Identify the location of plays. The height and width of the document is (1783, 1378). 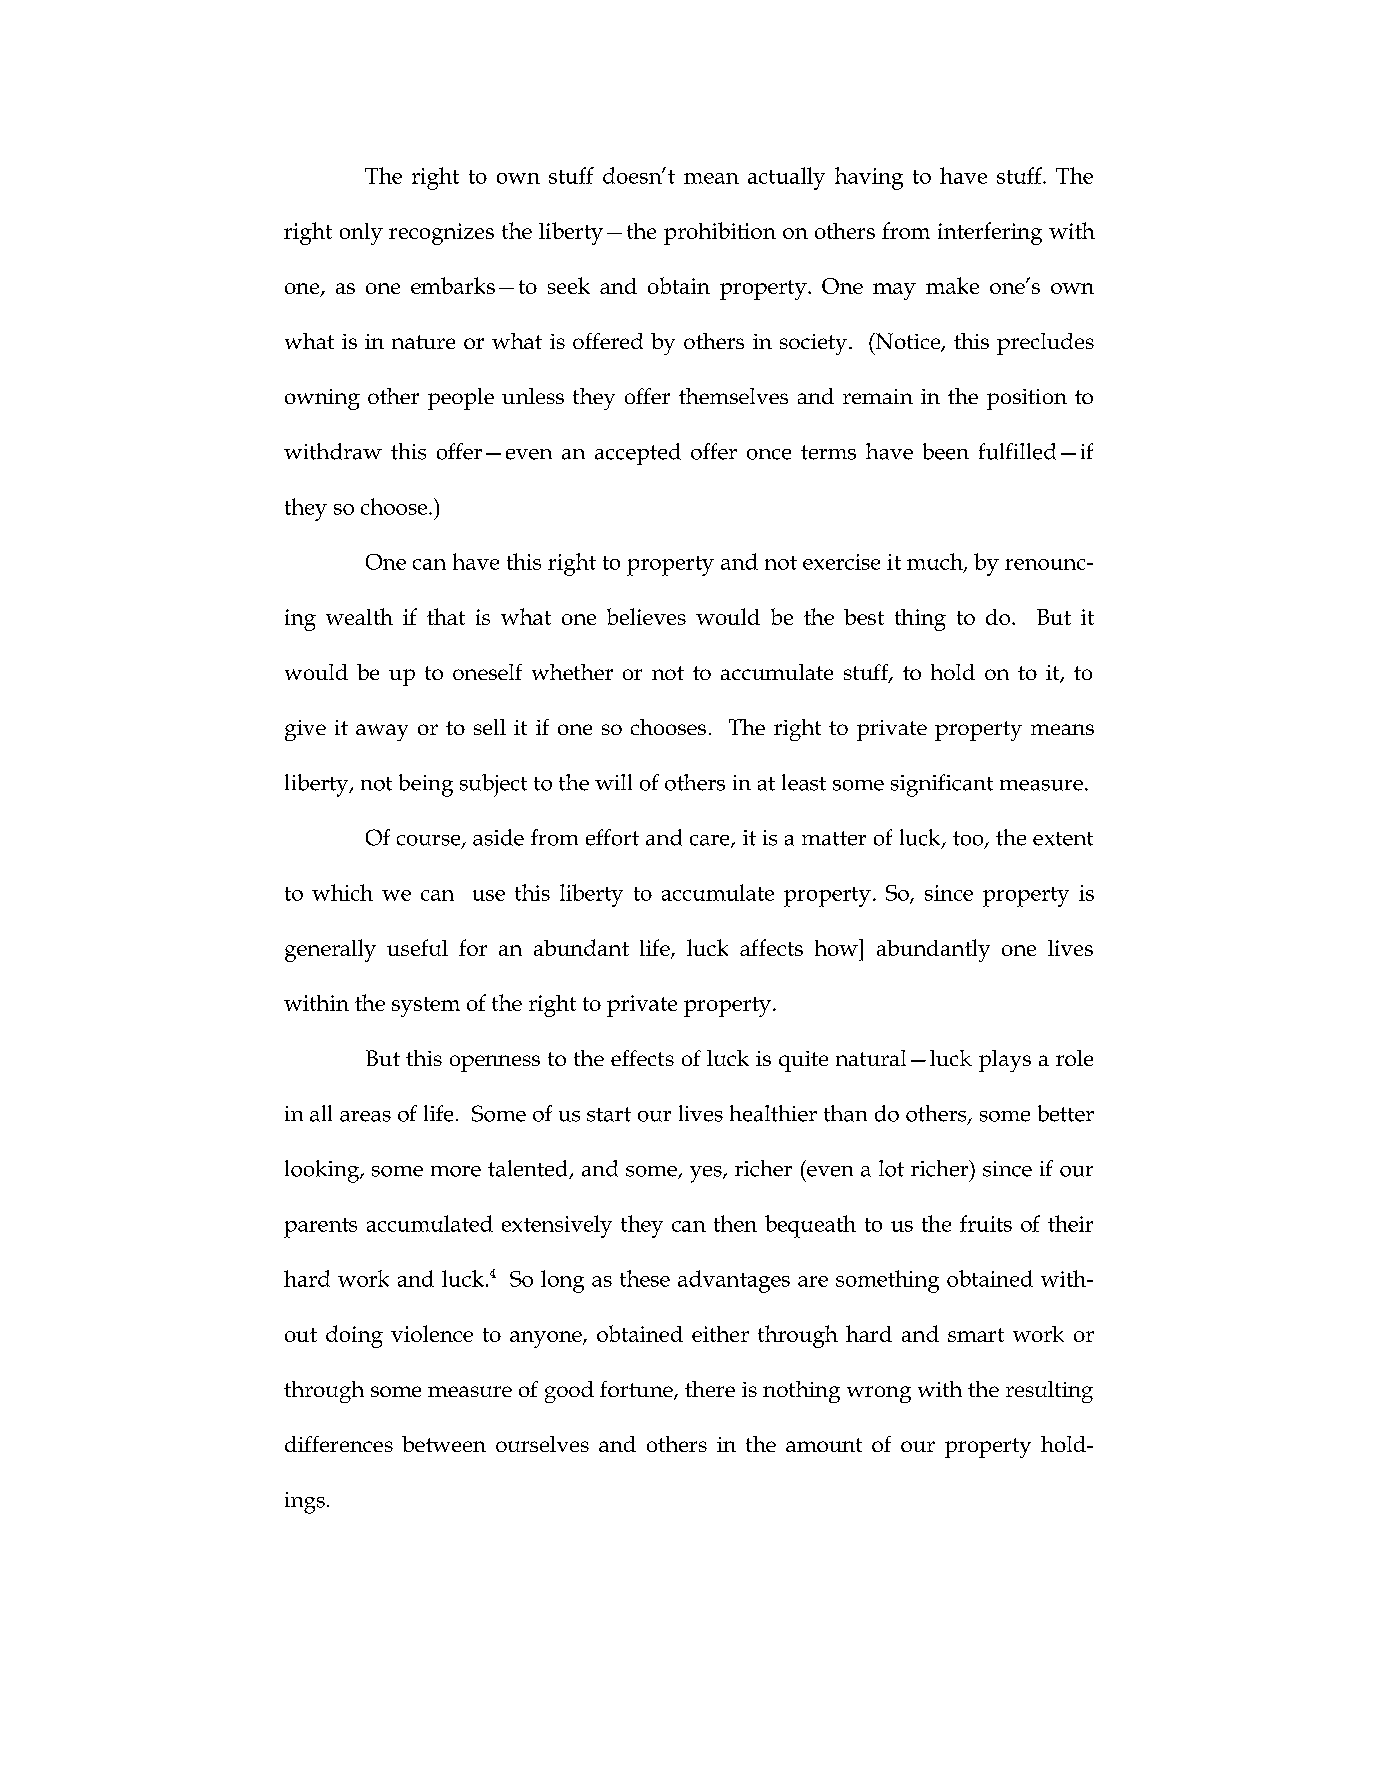
(1005, 1061).
